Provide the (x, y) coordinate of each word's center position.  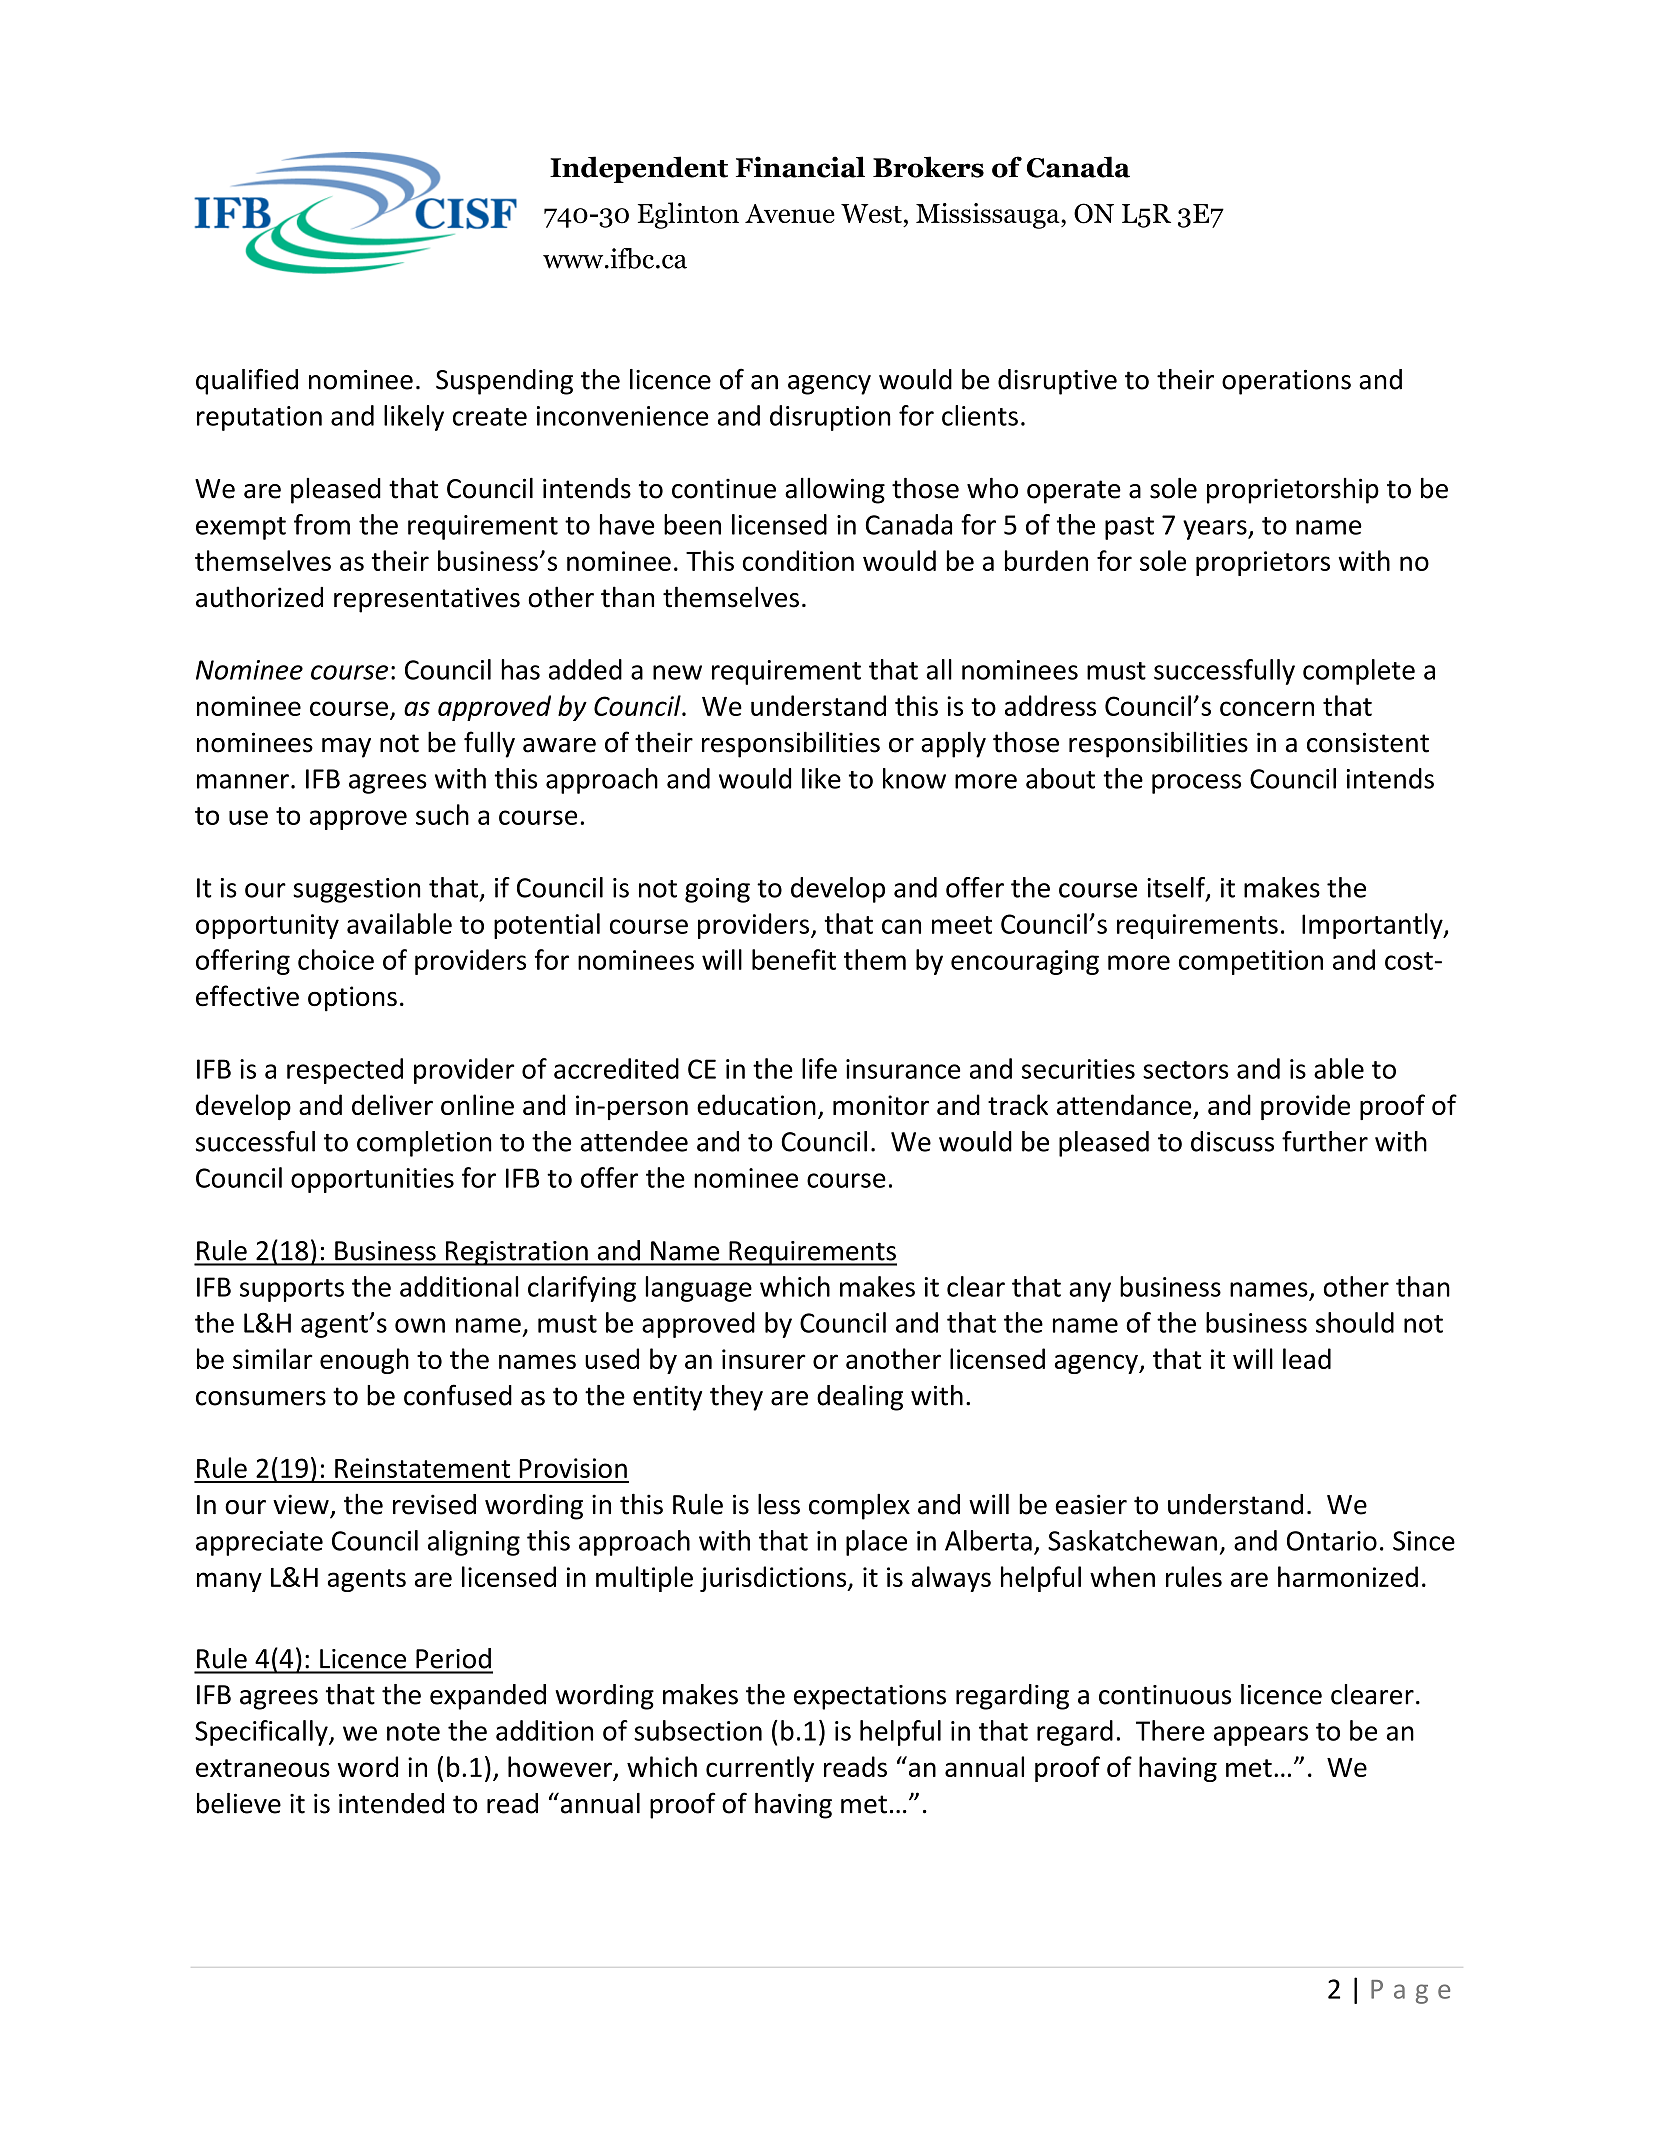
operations (1286, 382)
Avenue (790, 213)
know (914, 778)
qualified (247, 381)
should (1355, 1322)
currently (760, 1769)
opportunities (372, 1180)
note (413, 1732)
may (346, 748)
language (698, 1289)
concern (1267, 708)
